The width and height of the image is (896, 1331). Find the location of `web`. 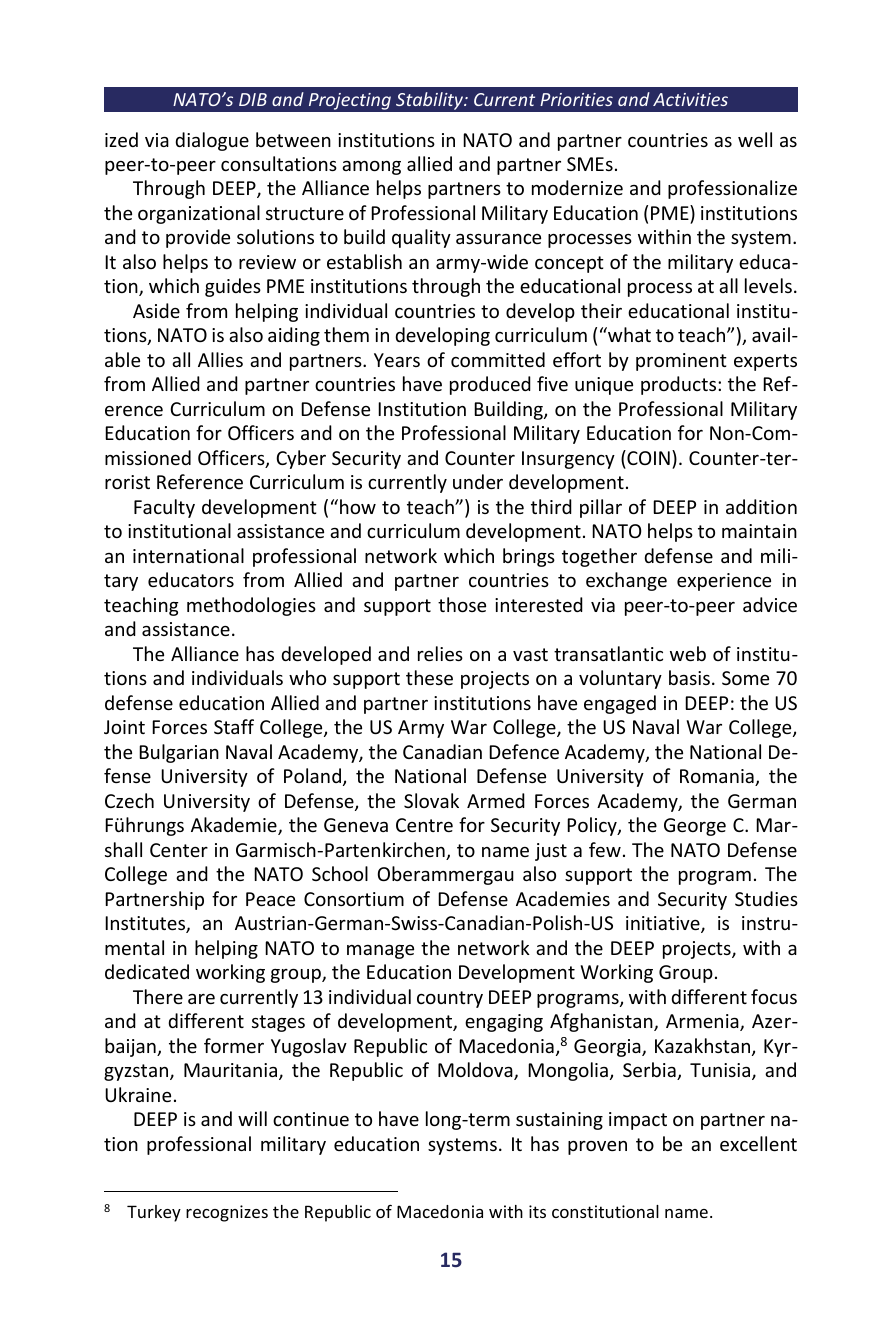

web is located at coordinates (688, 653).
